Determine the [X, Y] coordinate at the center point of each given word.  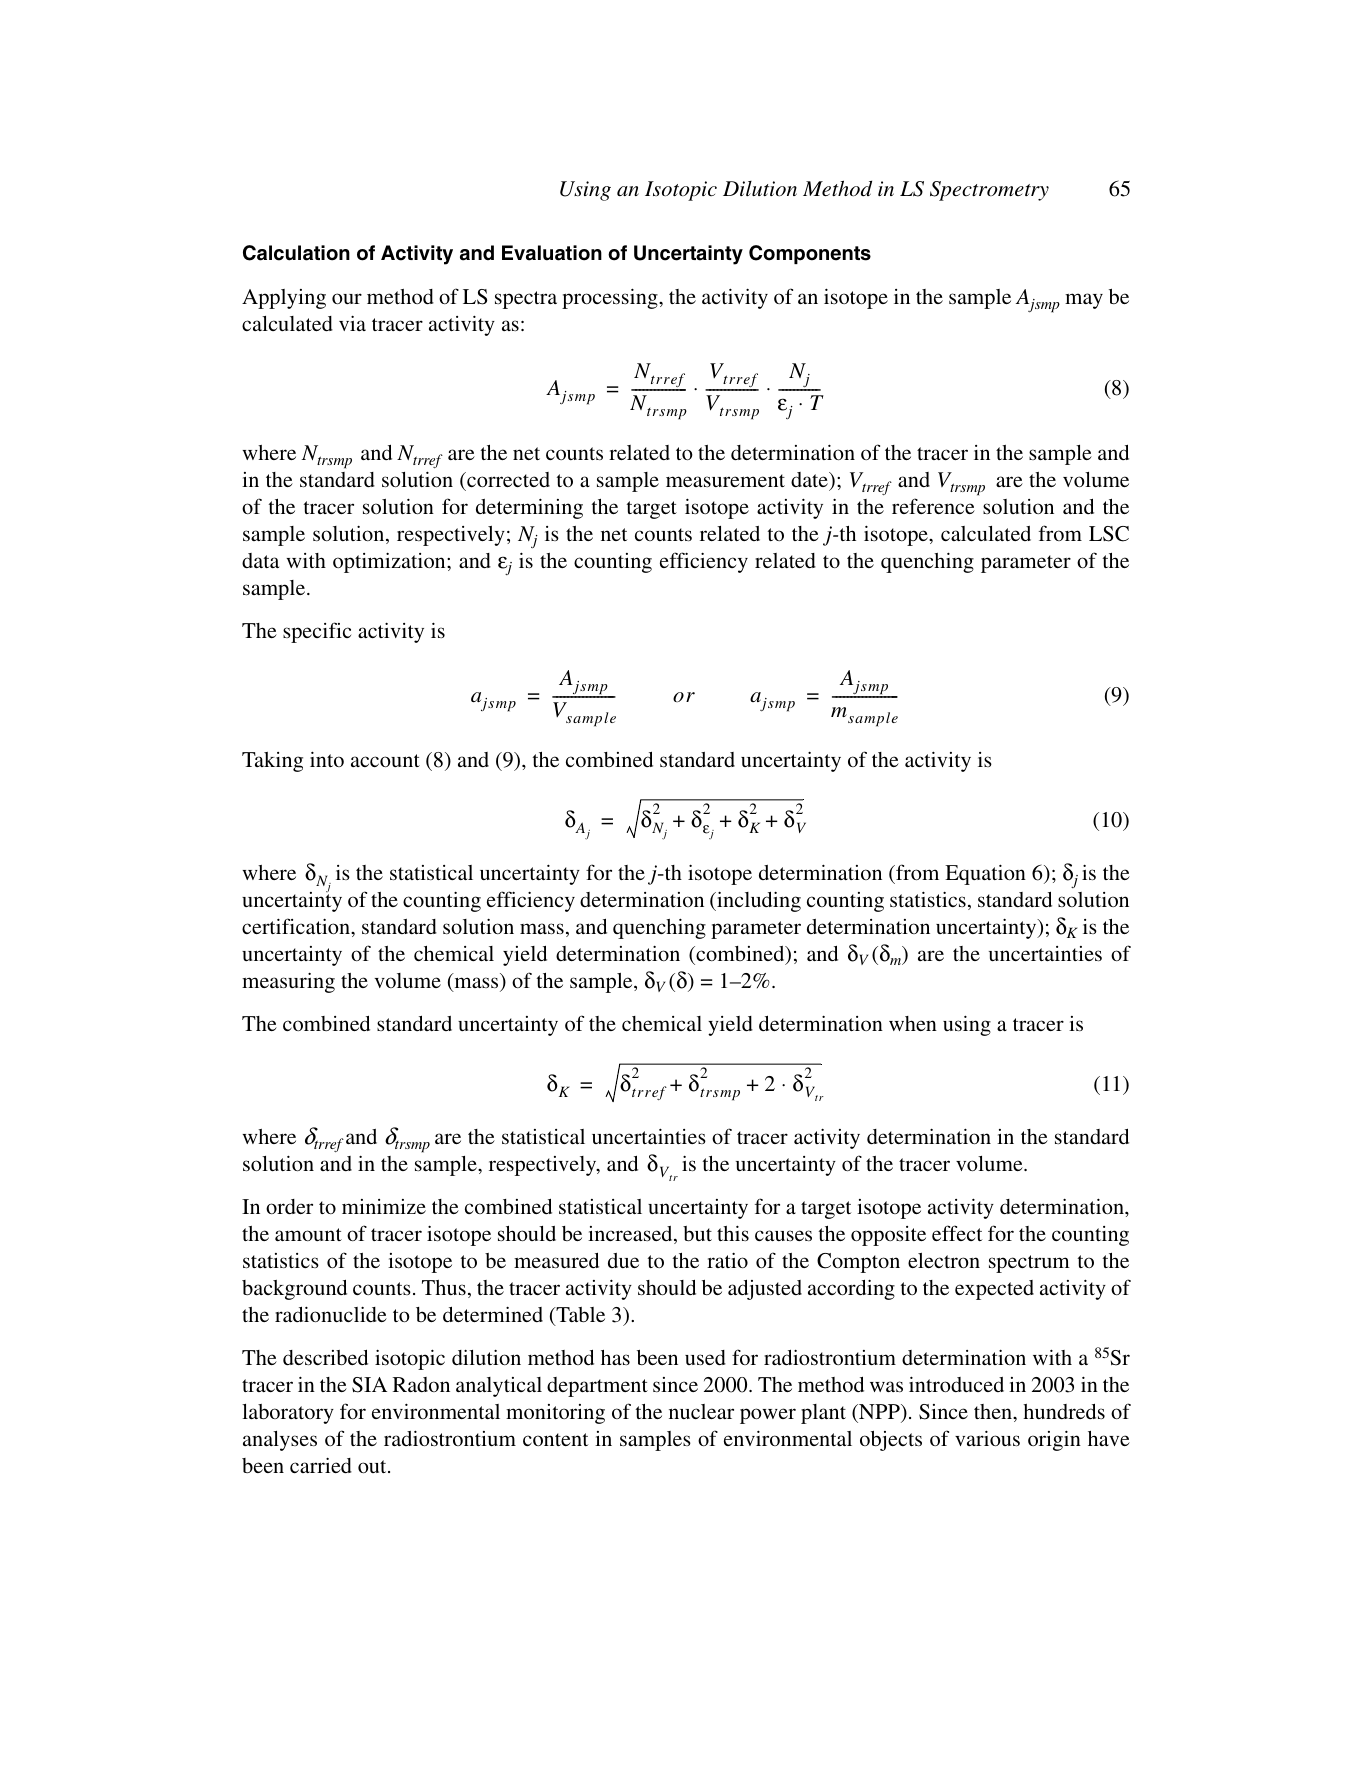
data [260, 560]
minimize [384, 1206]
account [385, 760]
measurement [725, 480]
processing [611, 298]
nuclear [701, 1411]
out [373, 1466]
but [697, 1233]
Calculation [296, 253]
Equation [985, 874]
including [758, 902]
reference [933, 506]
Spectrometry [989, 191]
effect [957, 1233]
